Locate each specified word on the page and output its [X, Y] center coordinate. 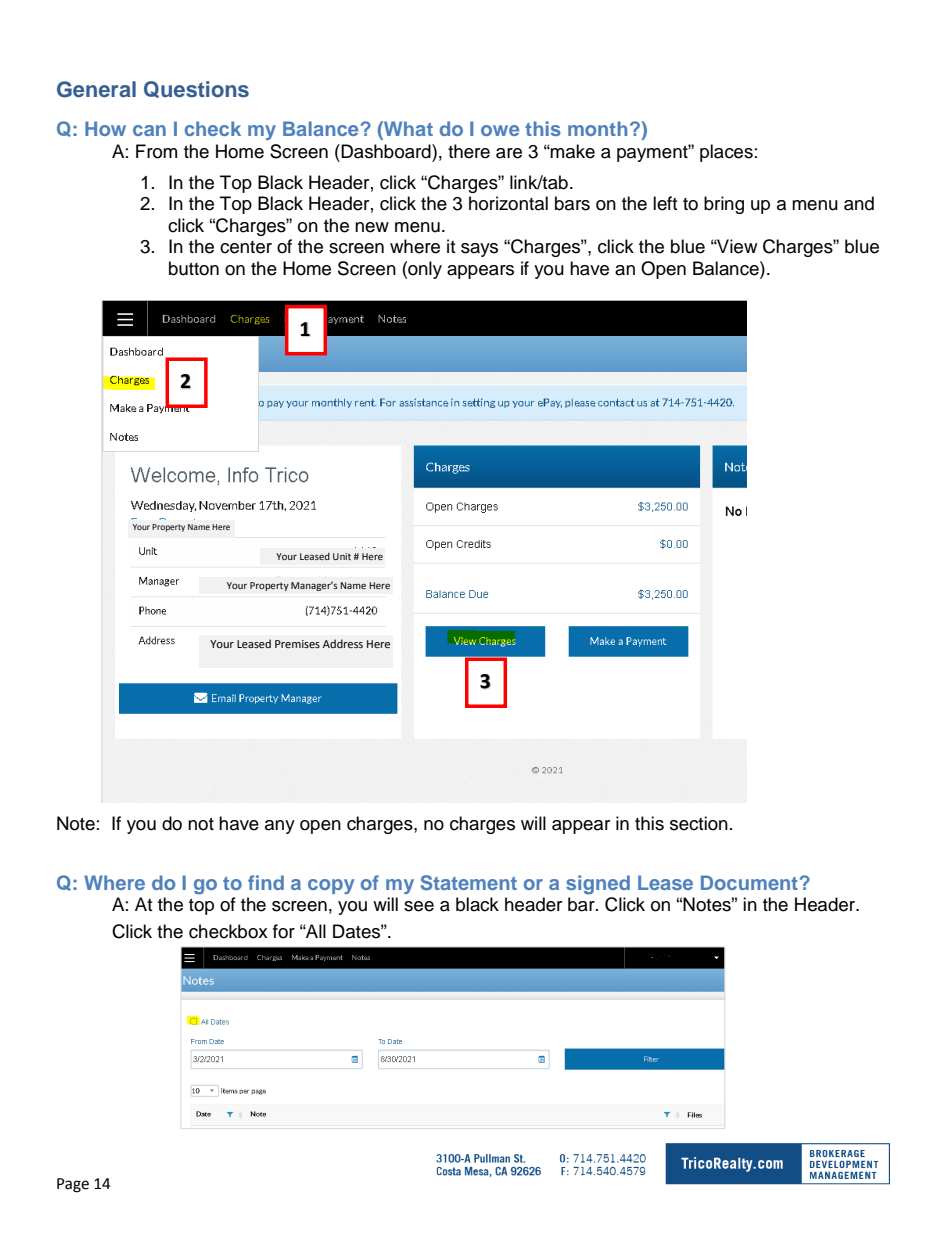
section [699, 823]
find [266, 882]
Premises [297, 644]
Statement [469, 883]
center [246, 247]
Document [749, 882]
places [726, 153]
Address [343, 643]
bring [724, 205]
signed [598, 884]
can [149, 130]
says [479, 250]
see [419, 906]
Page [73, 1185]
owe [500, 130]
